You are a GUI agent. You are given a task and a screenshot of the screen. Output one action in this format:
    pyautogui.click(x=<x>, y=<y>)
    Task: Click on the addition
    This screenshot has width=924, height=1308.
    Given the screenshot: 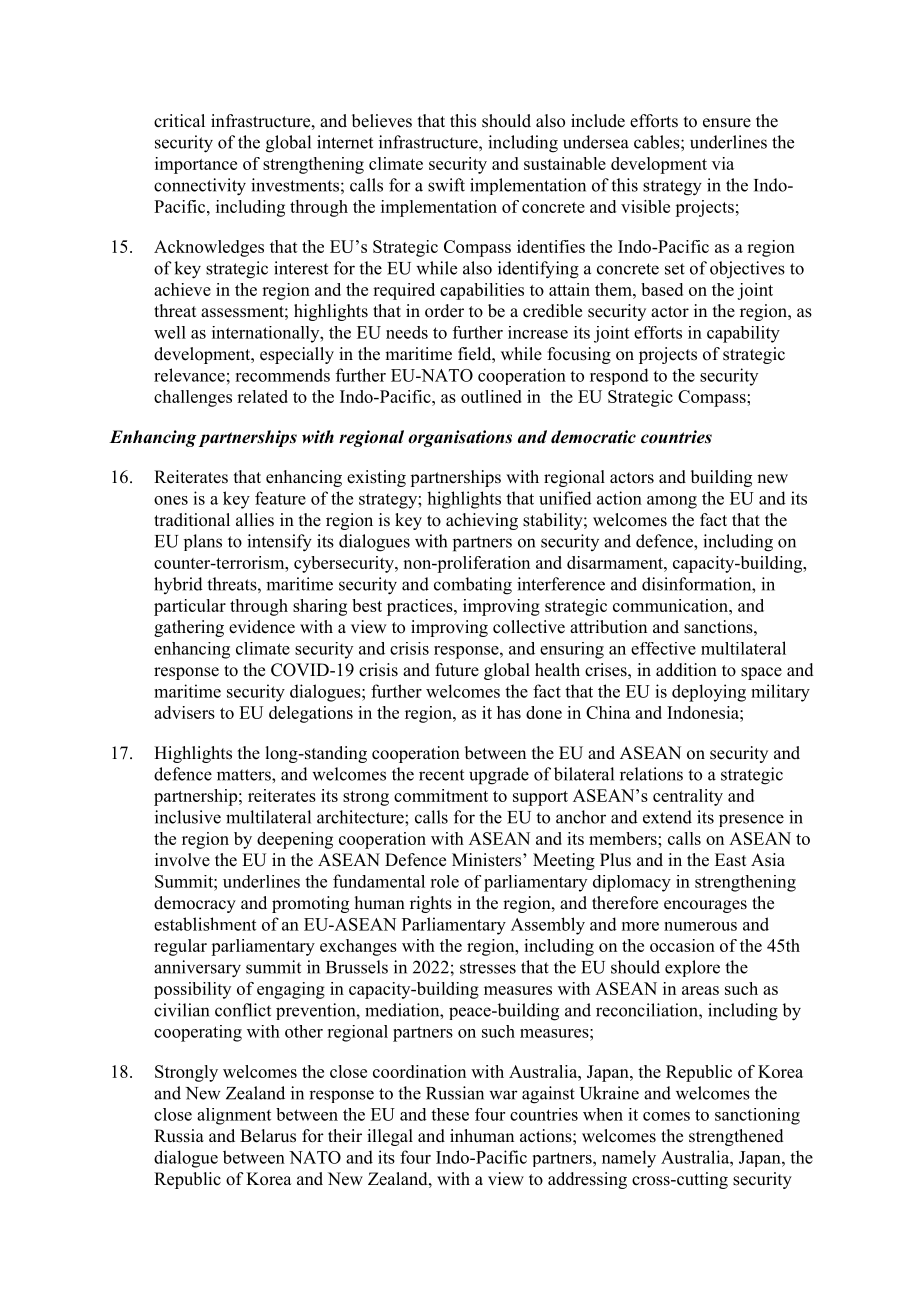 What is the action you would take?
    pyautogui.click(x=686, y=670)
